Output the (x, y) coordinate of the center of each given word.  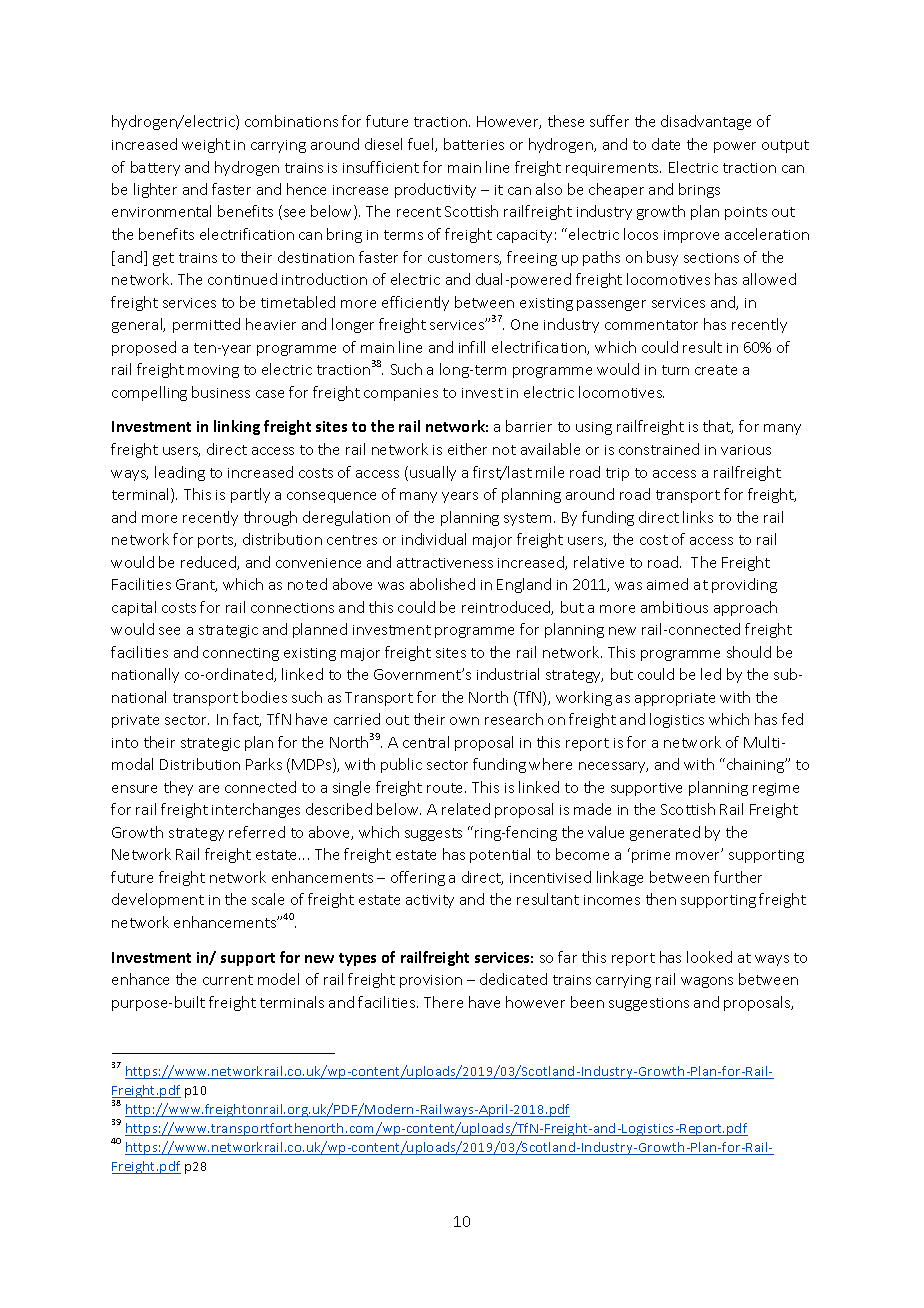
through (270, 518)
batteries (474, 144)
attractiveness (445, 563)
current (228, 980)
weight (206, 145)
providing (744, 585)
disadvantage (706, 122)
